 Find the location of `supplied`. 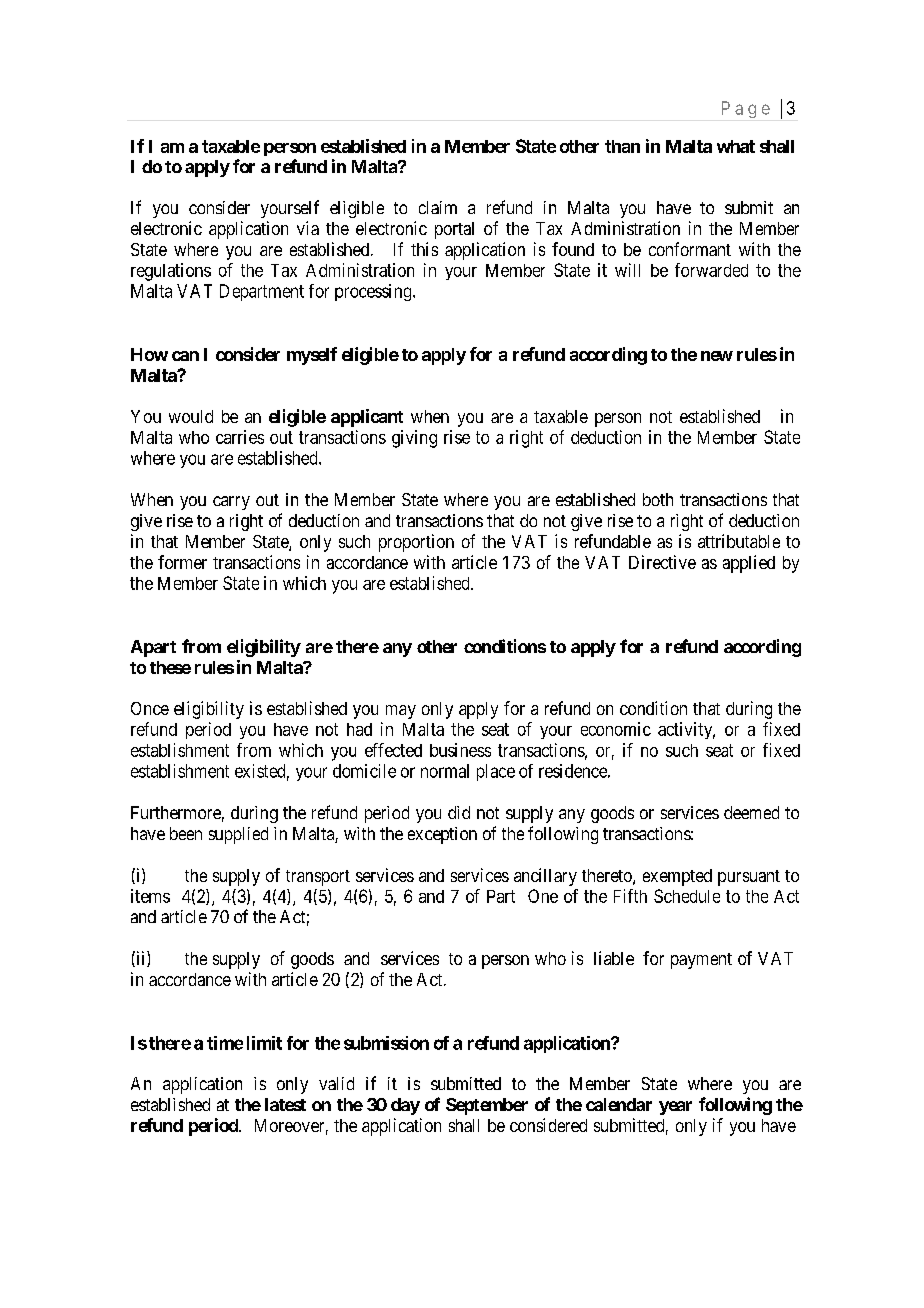

supplied is located at coordinates (238, 835).
